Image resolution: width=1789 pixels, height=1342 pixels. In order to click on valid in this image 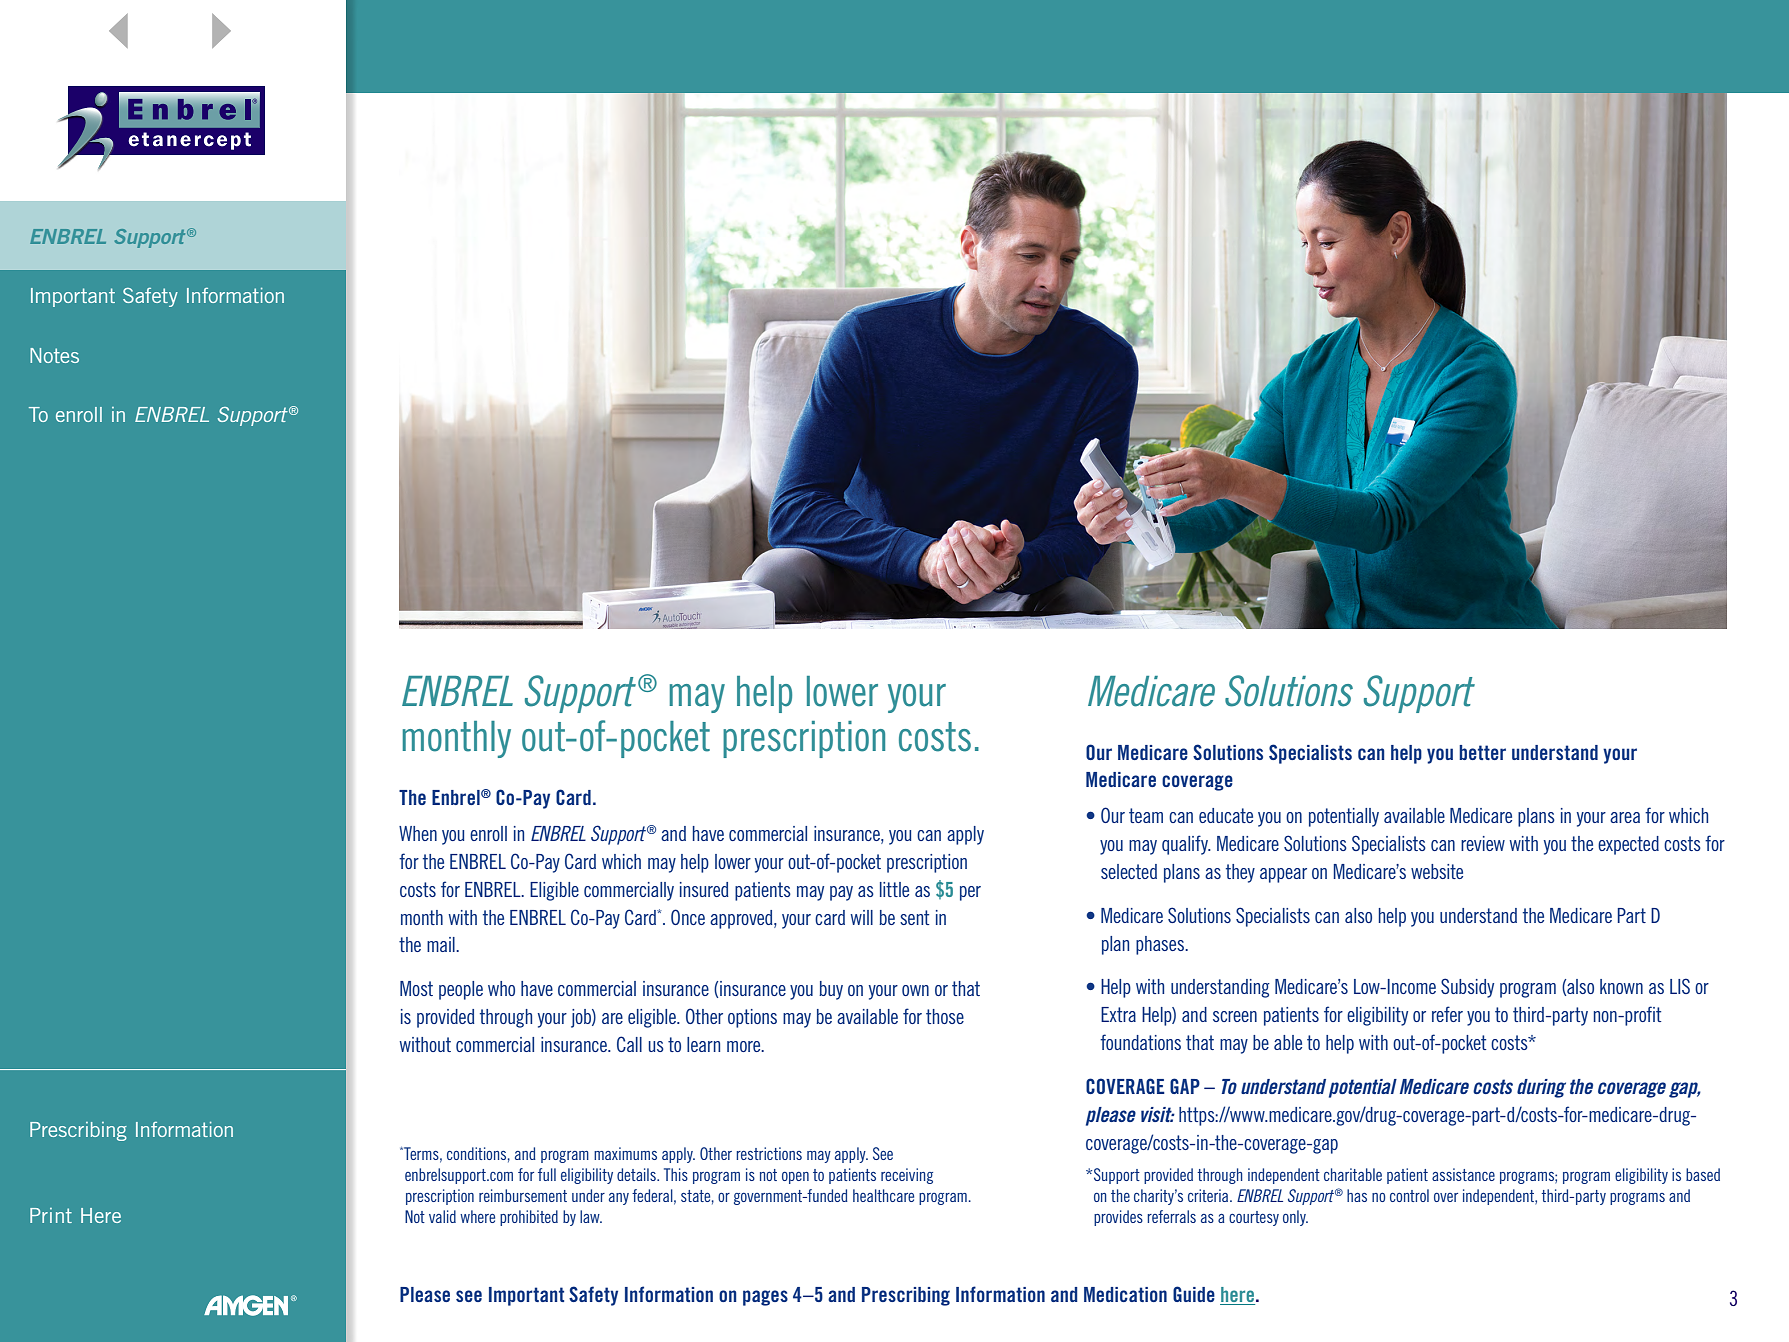, I will do `click(442, 1216)`.
